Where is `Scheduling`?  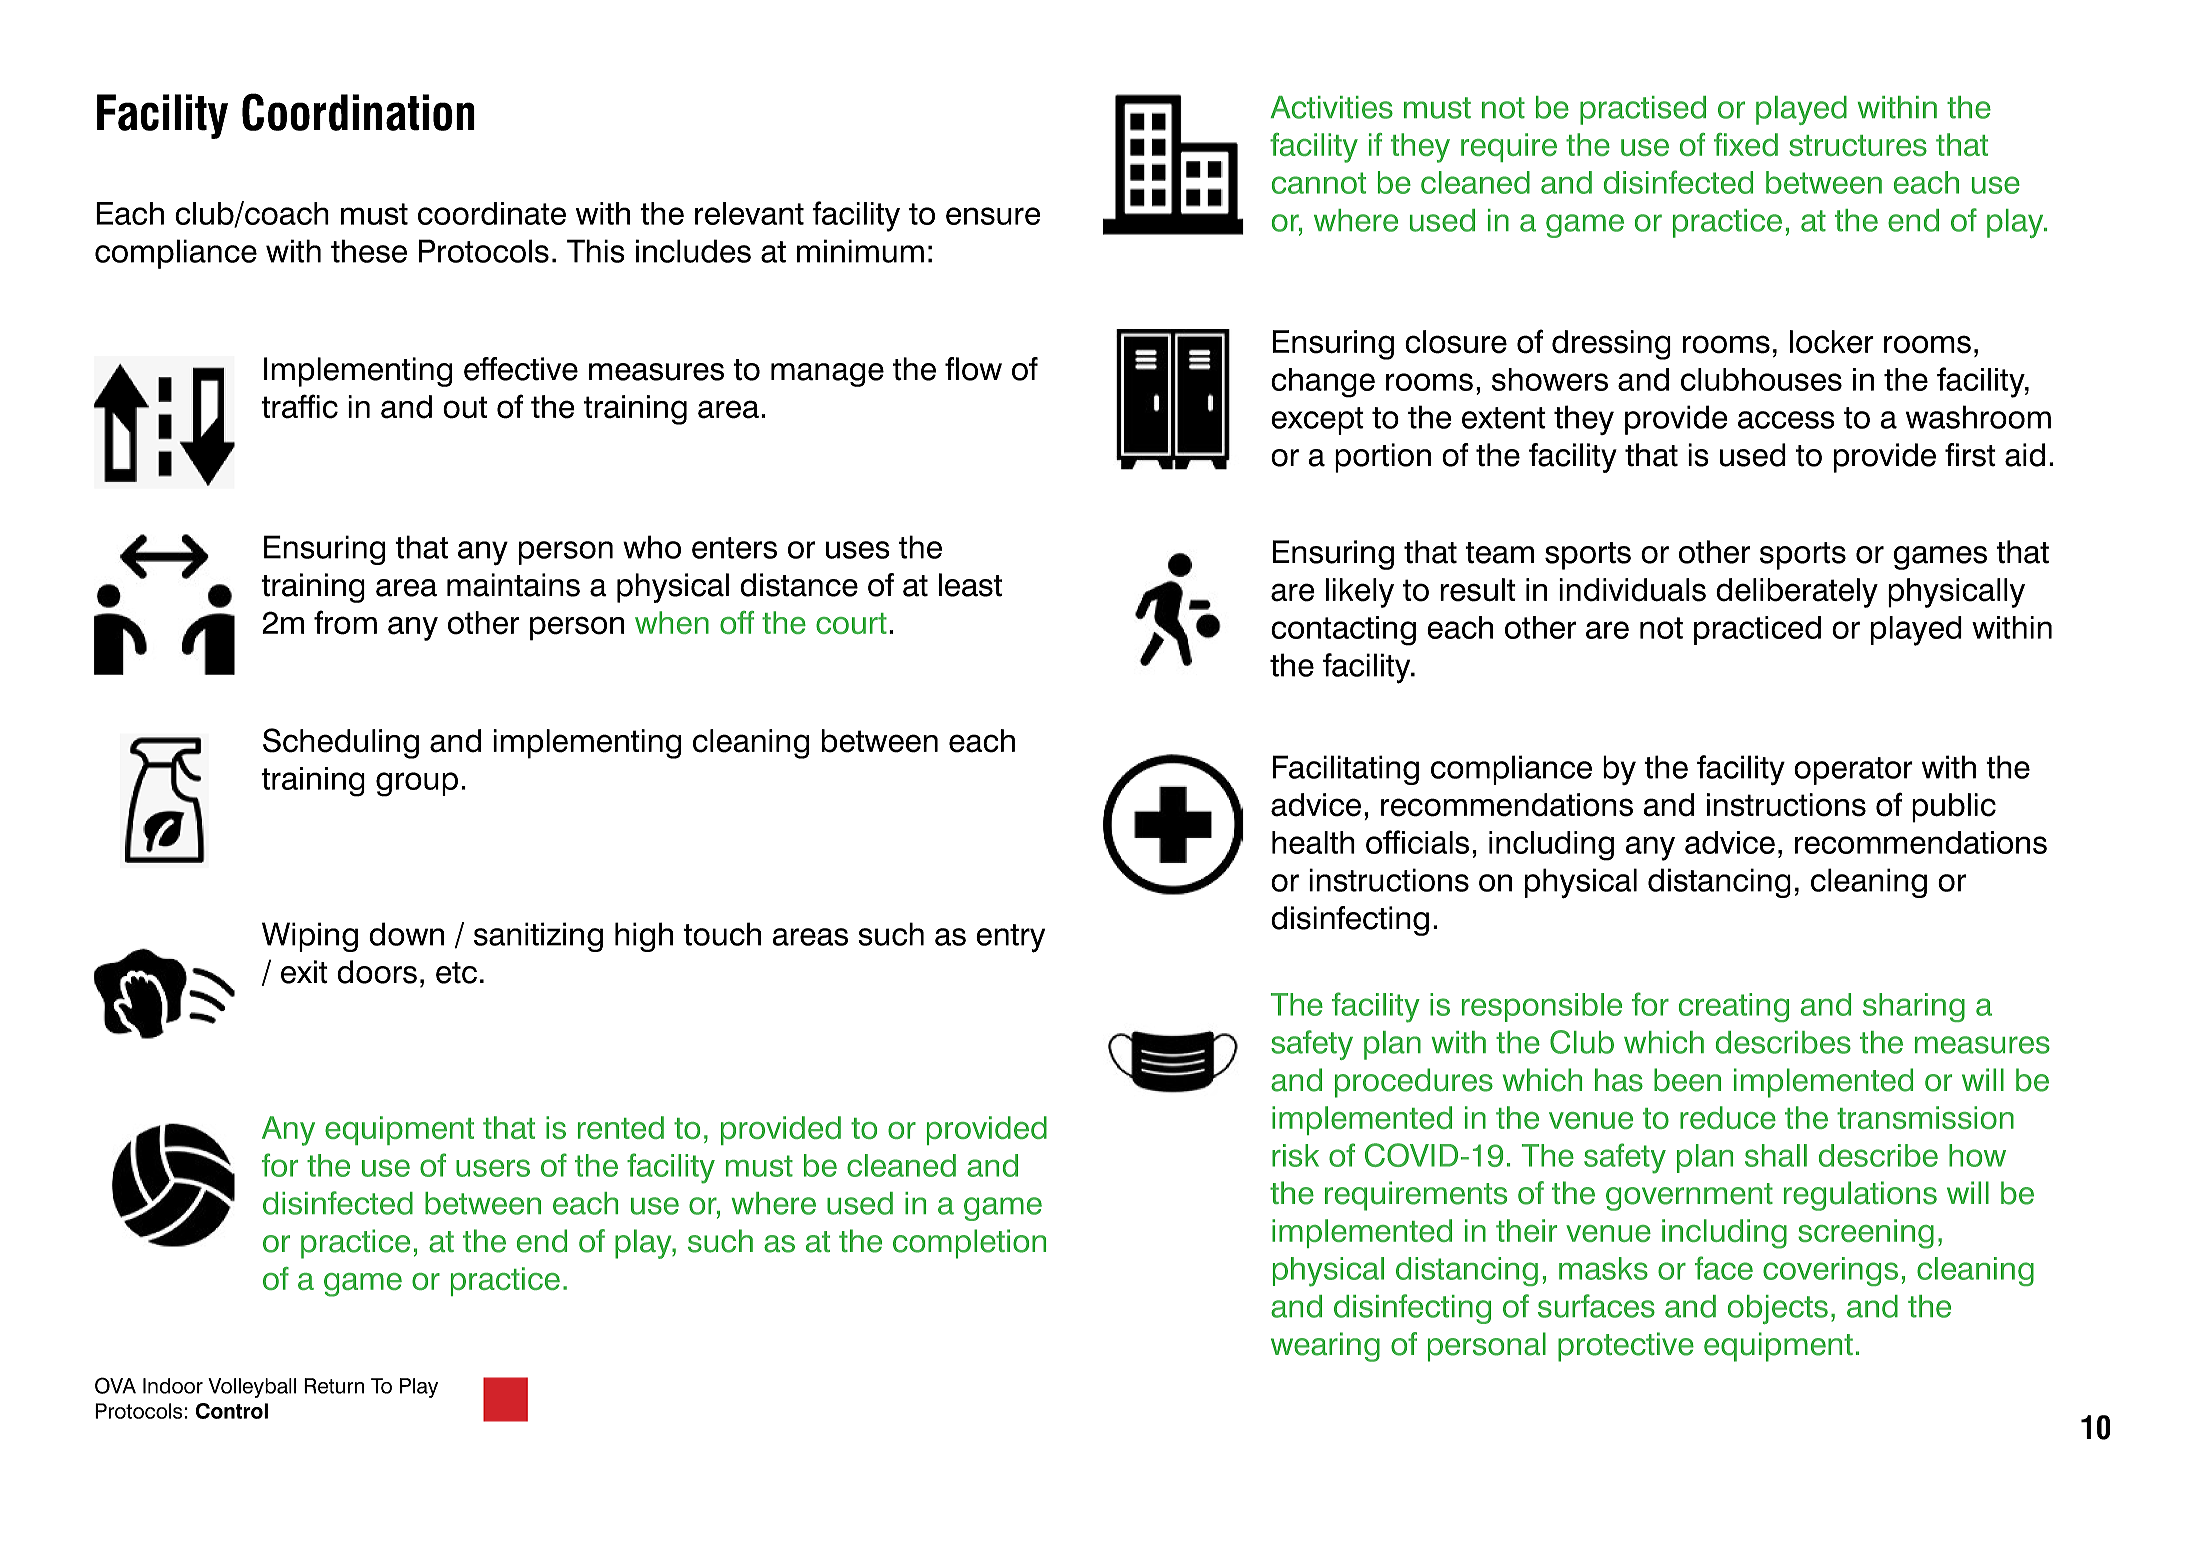 Scheduling is located at coordinates (341, 743).
